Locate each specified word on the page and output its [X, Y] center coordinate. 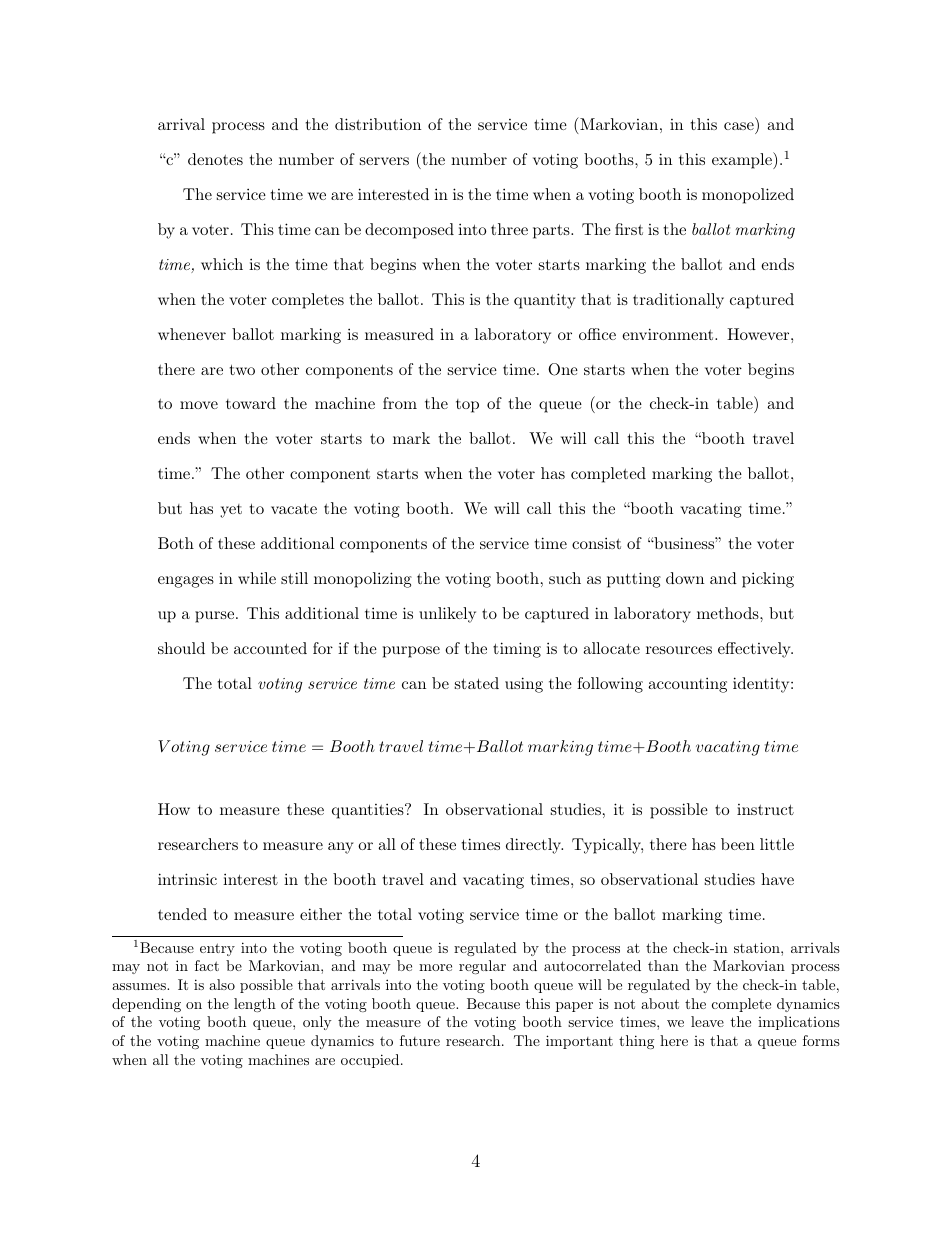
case [739, 126]
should [181, 648]
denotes [215, 159]
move [199, 405]
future [420, 1040]
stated [477, 683]
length [255, 1005]
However [758, 334]
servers [384, 161]
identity [762, 685]
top [467, 406]
